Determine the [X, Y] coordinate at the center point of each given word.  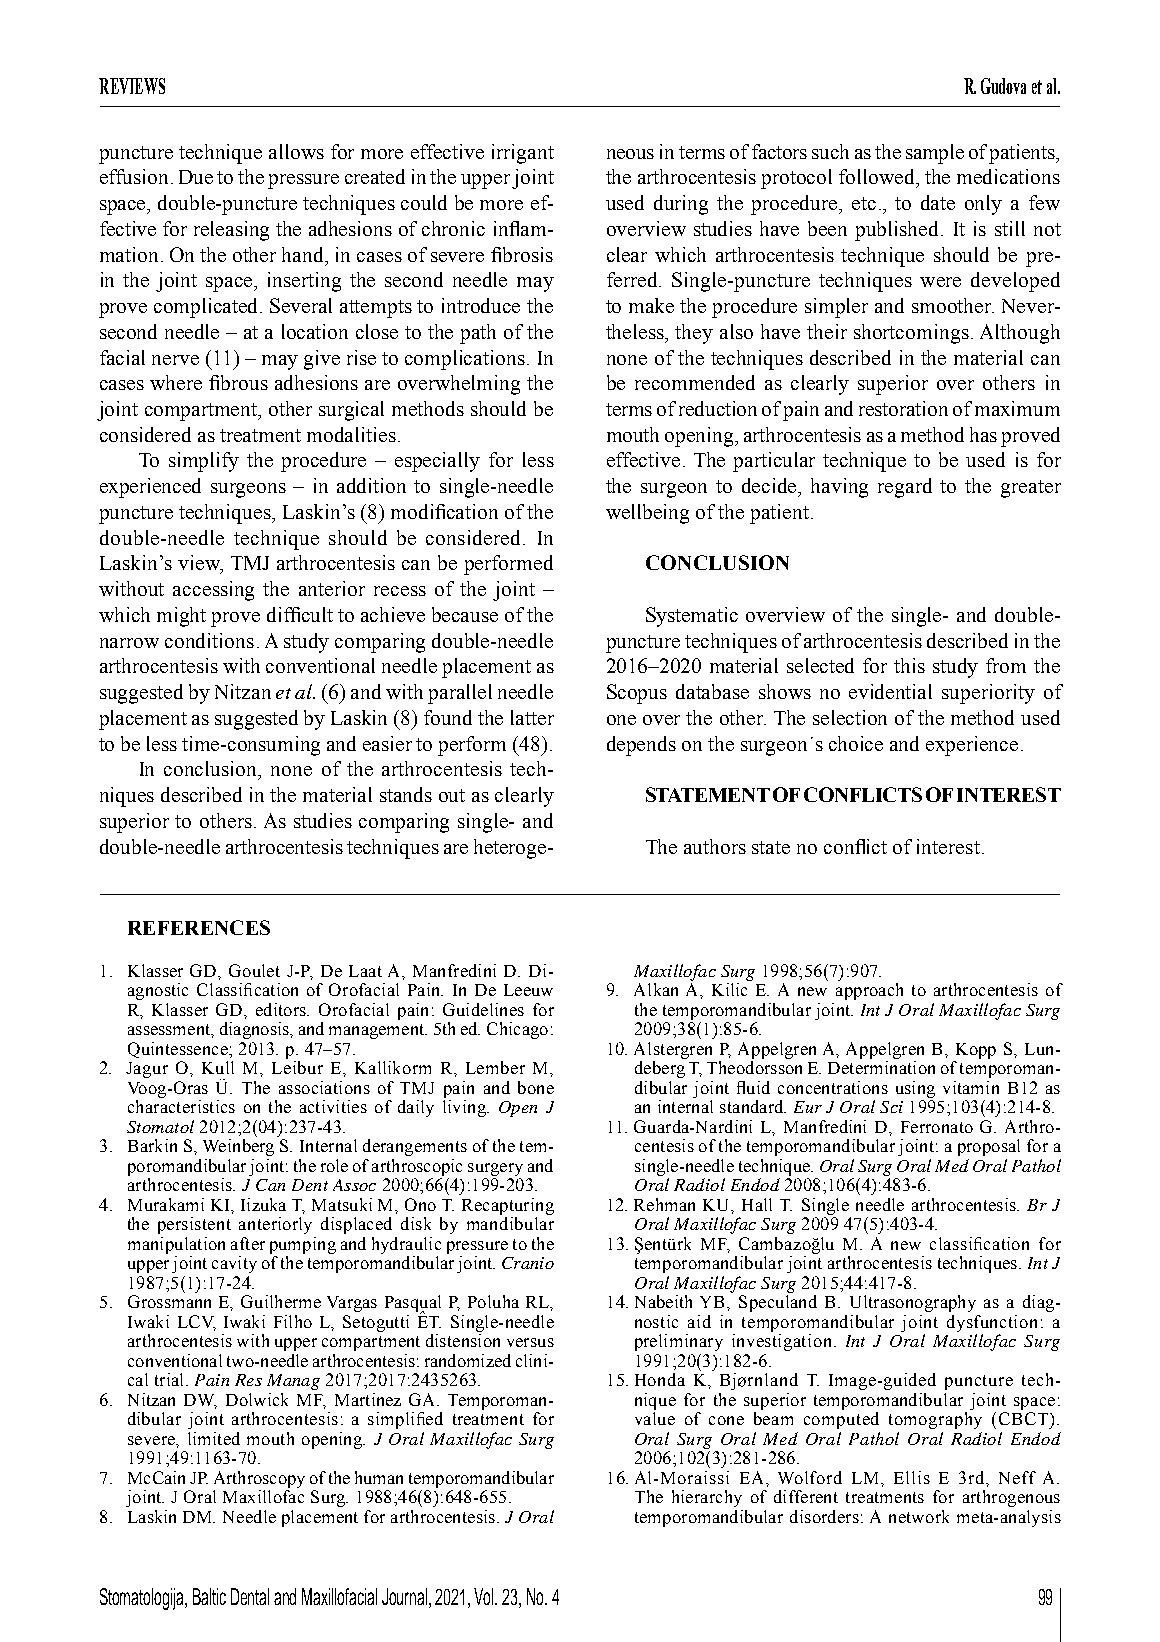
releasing [231, 231]
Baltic [209, 1596]
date [938, 202]
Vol [485, 1596]
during [681, 205]
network [919, 1516]
